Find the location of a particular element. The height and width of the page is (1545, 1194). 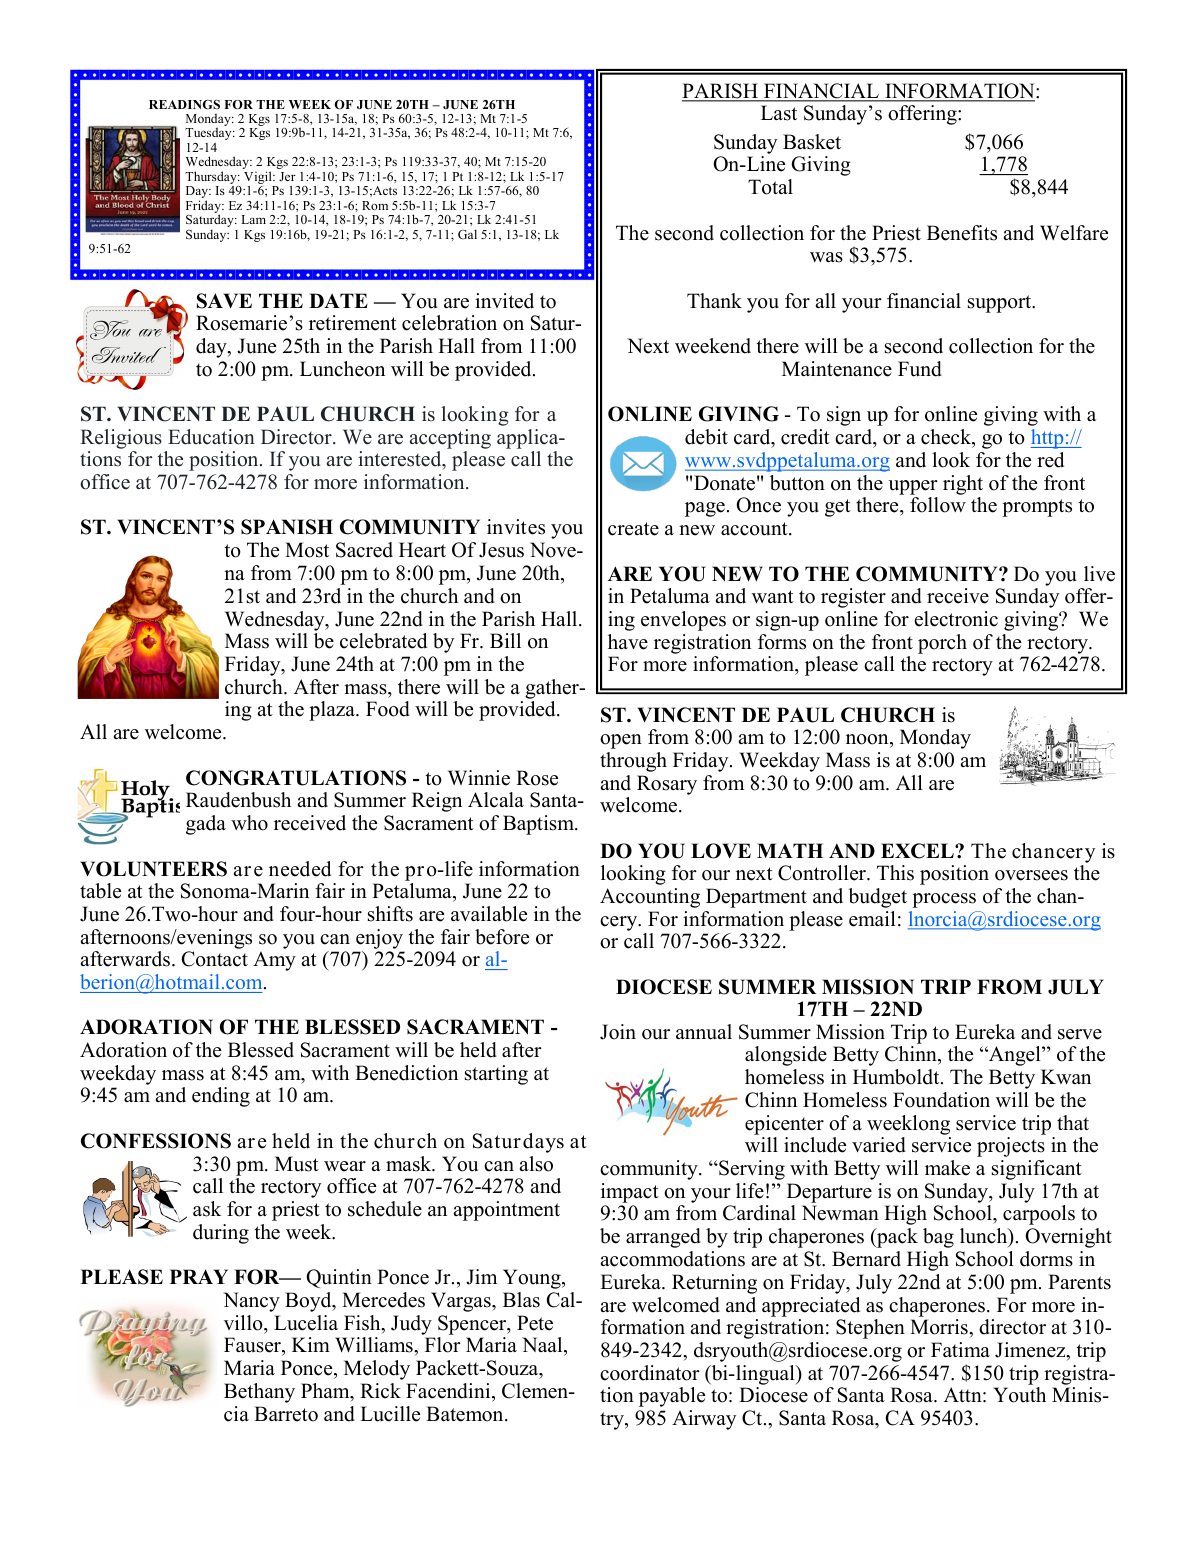

through is located at coordinates (633, 762).
